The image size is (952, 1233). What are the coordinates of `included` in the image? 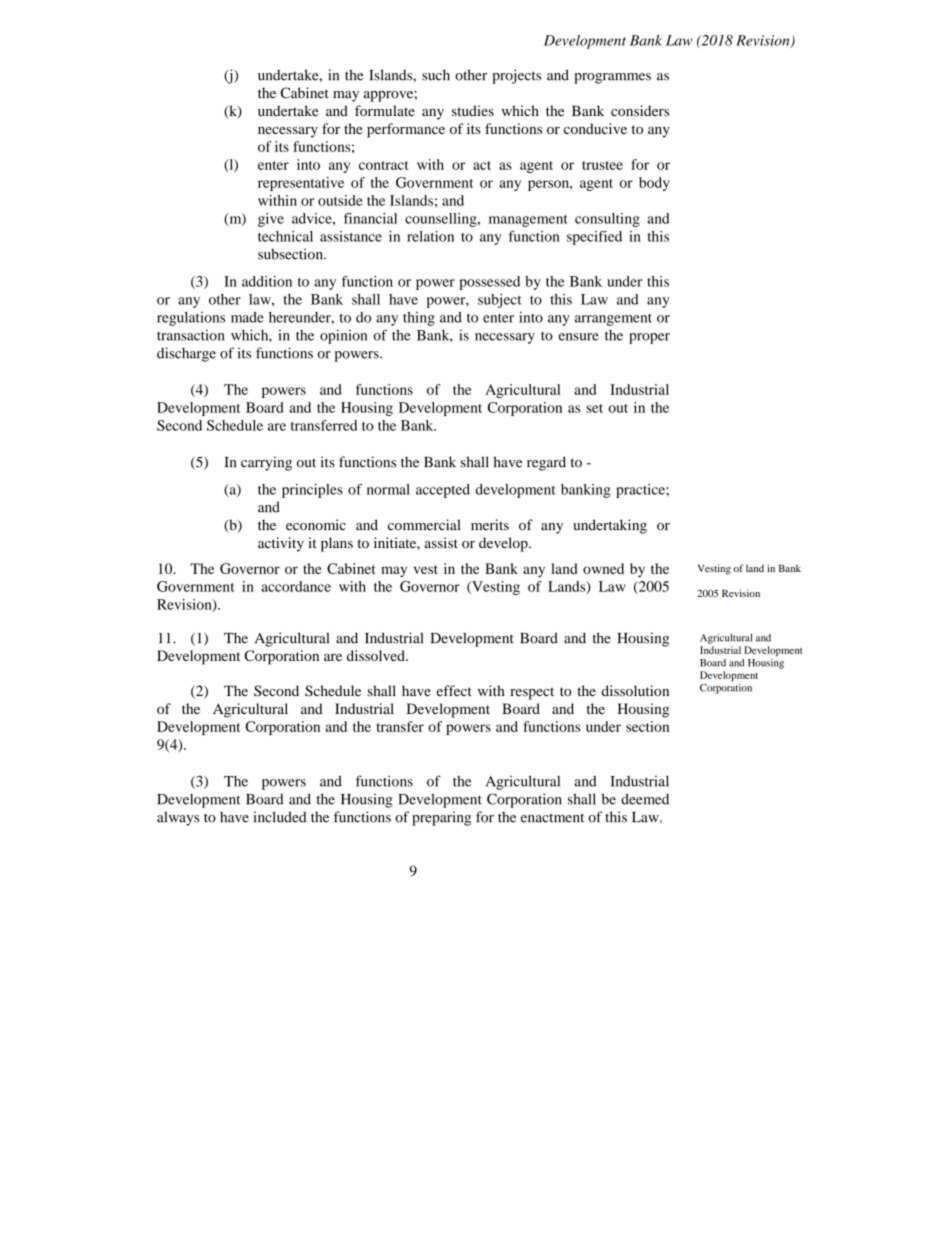 It's located at (279, 817).
